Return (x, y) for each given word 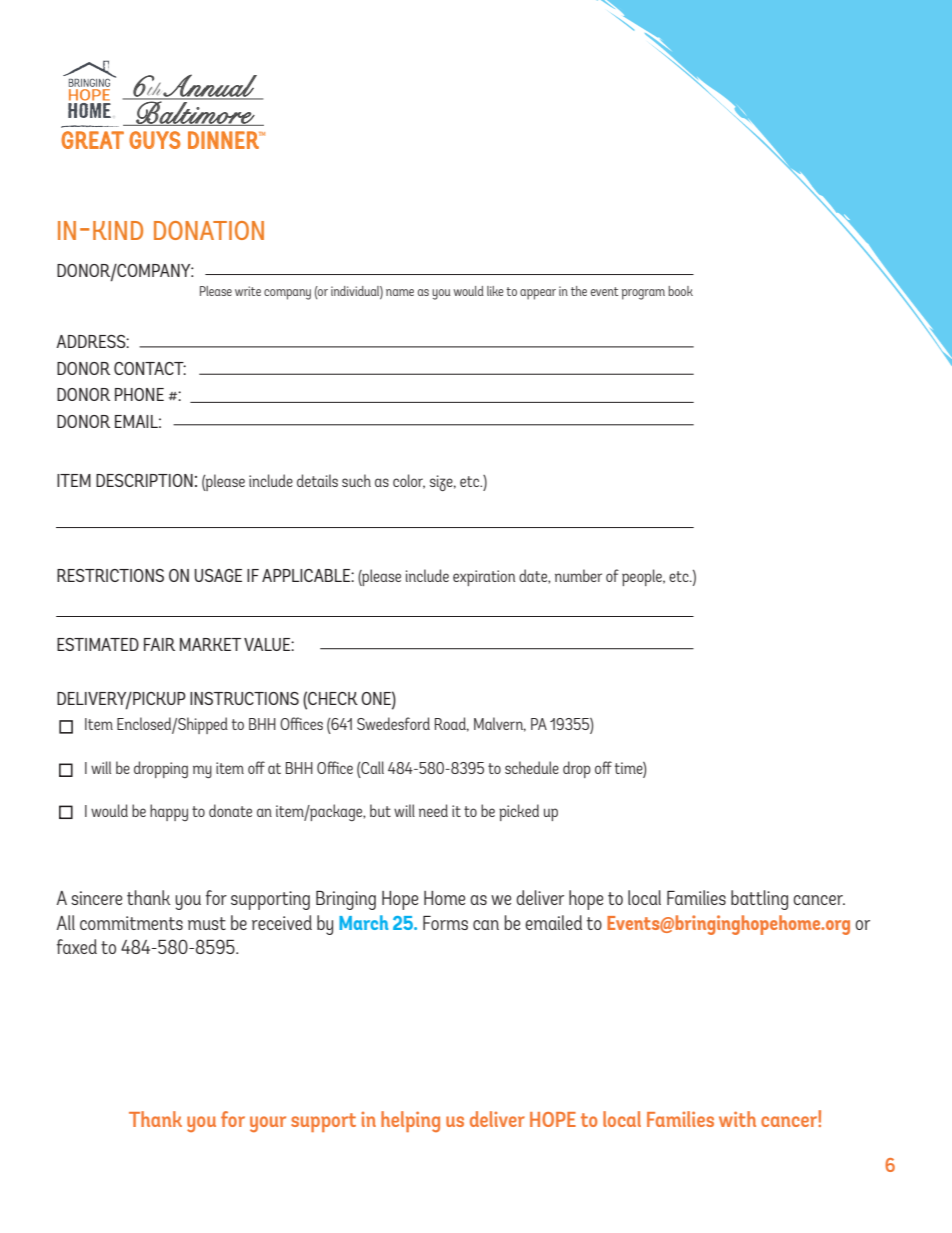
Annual (211, 86)
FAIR (159, 644)
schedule (532, 767)
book (680, 291)
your (268, 1124)
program (643, 294)
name (400, 292)
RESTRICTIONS (110, 575)
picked (519, 812)
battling (759, 900)
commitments (131, 923)
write (248, 291)
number (578, 575)
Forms (445, 923)
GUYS (155, 140)
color (409, 481)
